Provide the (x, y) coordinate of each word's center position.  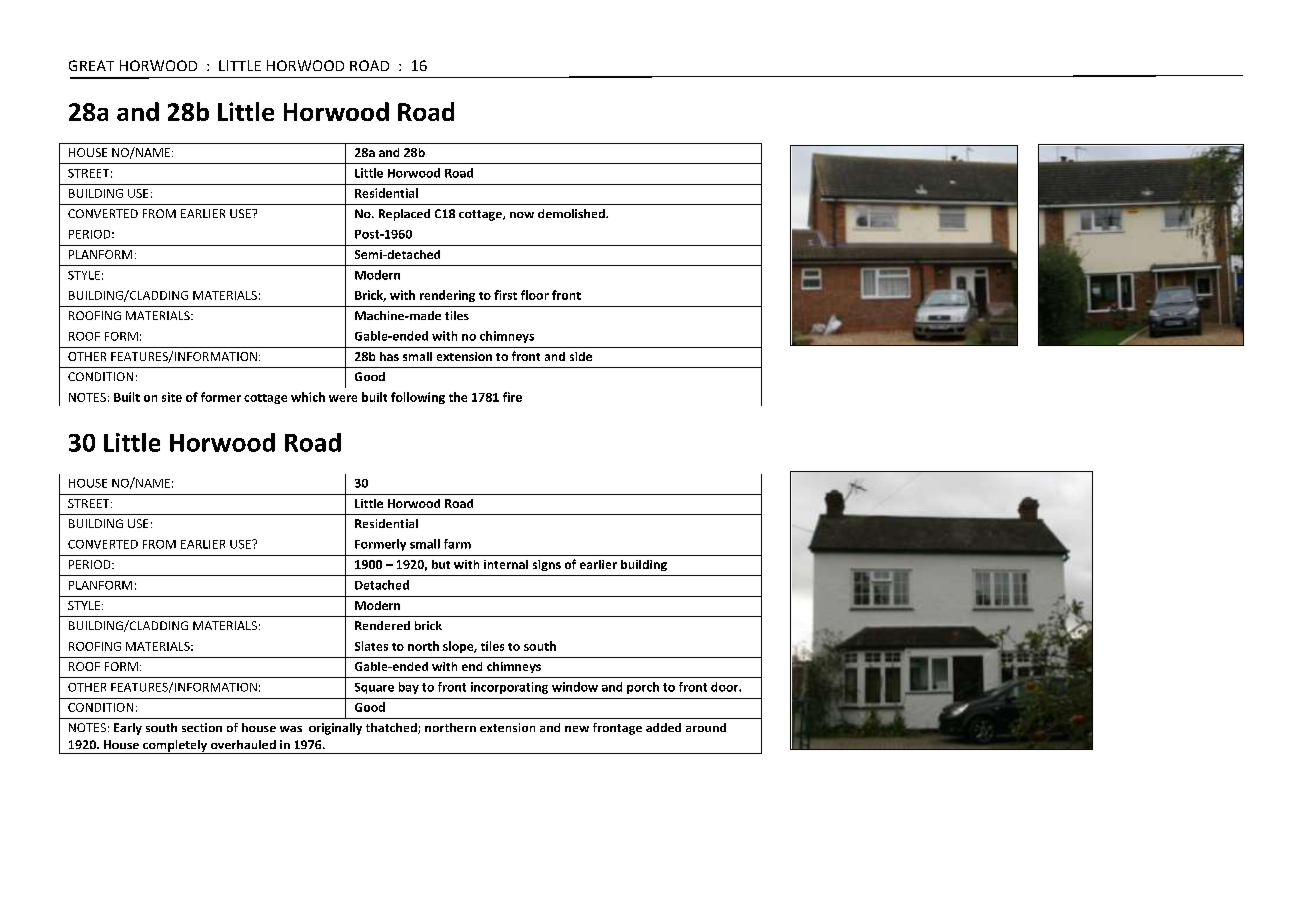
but (441, 564)
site (172, 397)
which (308, 397)
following (418, 398)
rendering (447, 296)
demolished (572, 213)
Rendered (382, 625)
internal (506, 564)
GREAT (91, 65)
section (202, 727)
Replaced (404, 215)
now (522, 215)
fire (512, 397)
